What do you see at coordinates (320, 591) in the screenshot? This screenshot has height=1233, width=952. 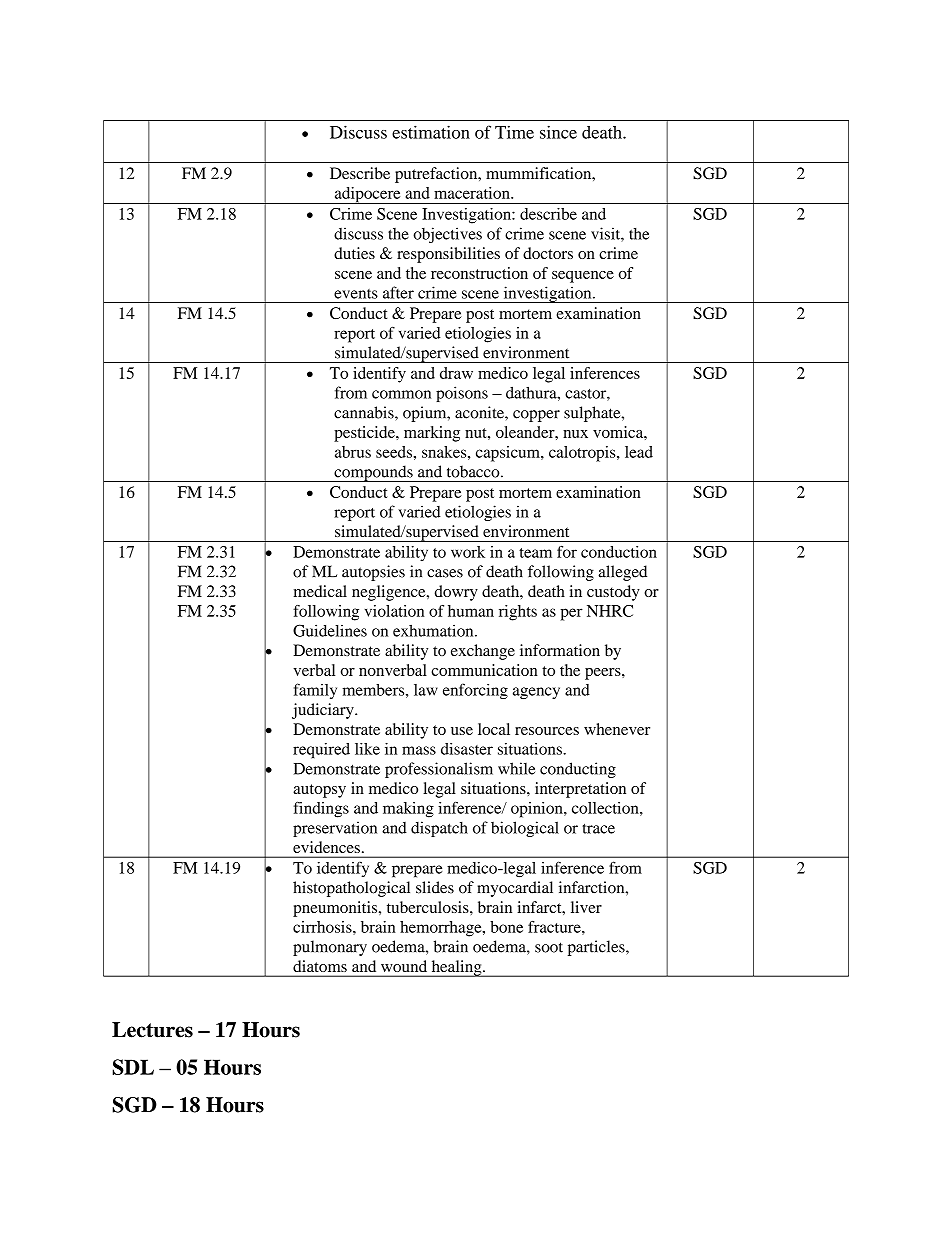 I see `medical` at bounding box center [320, 591].
